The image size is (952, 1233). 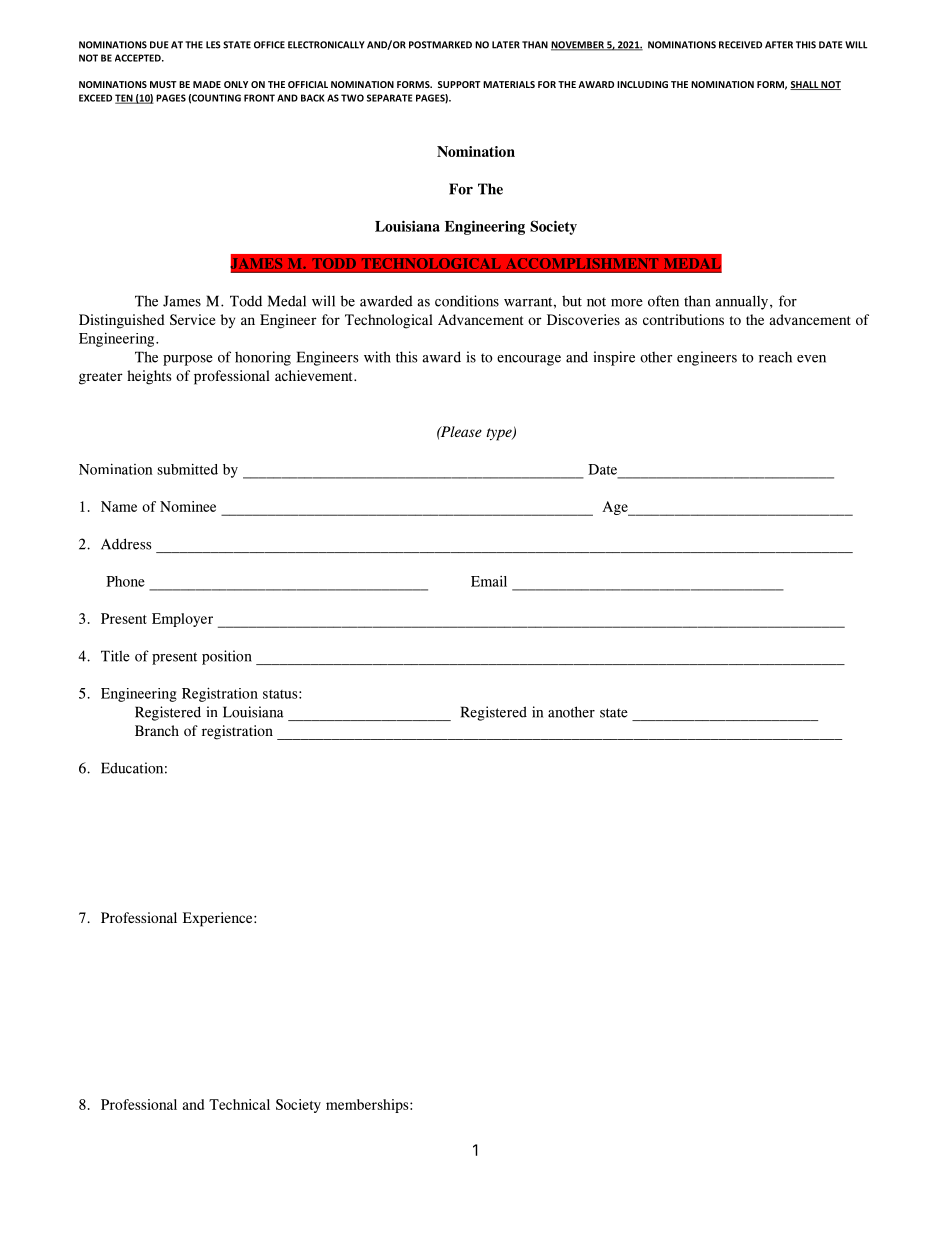 I want to click on position, so click(x=227, y=657).
